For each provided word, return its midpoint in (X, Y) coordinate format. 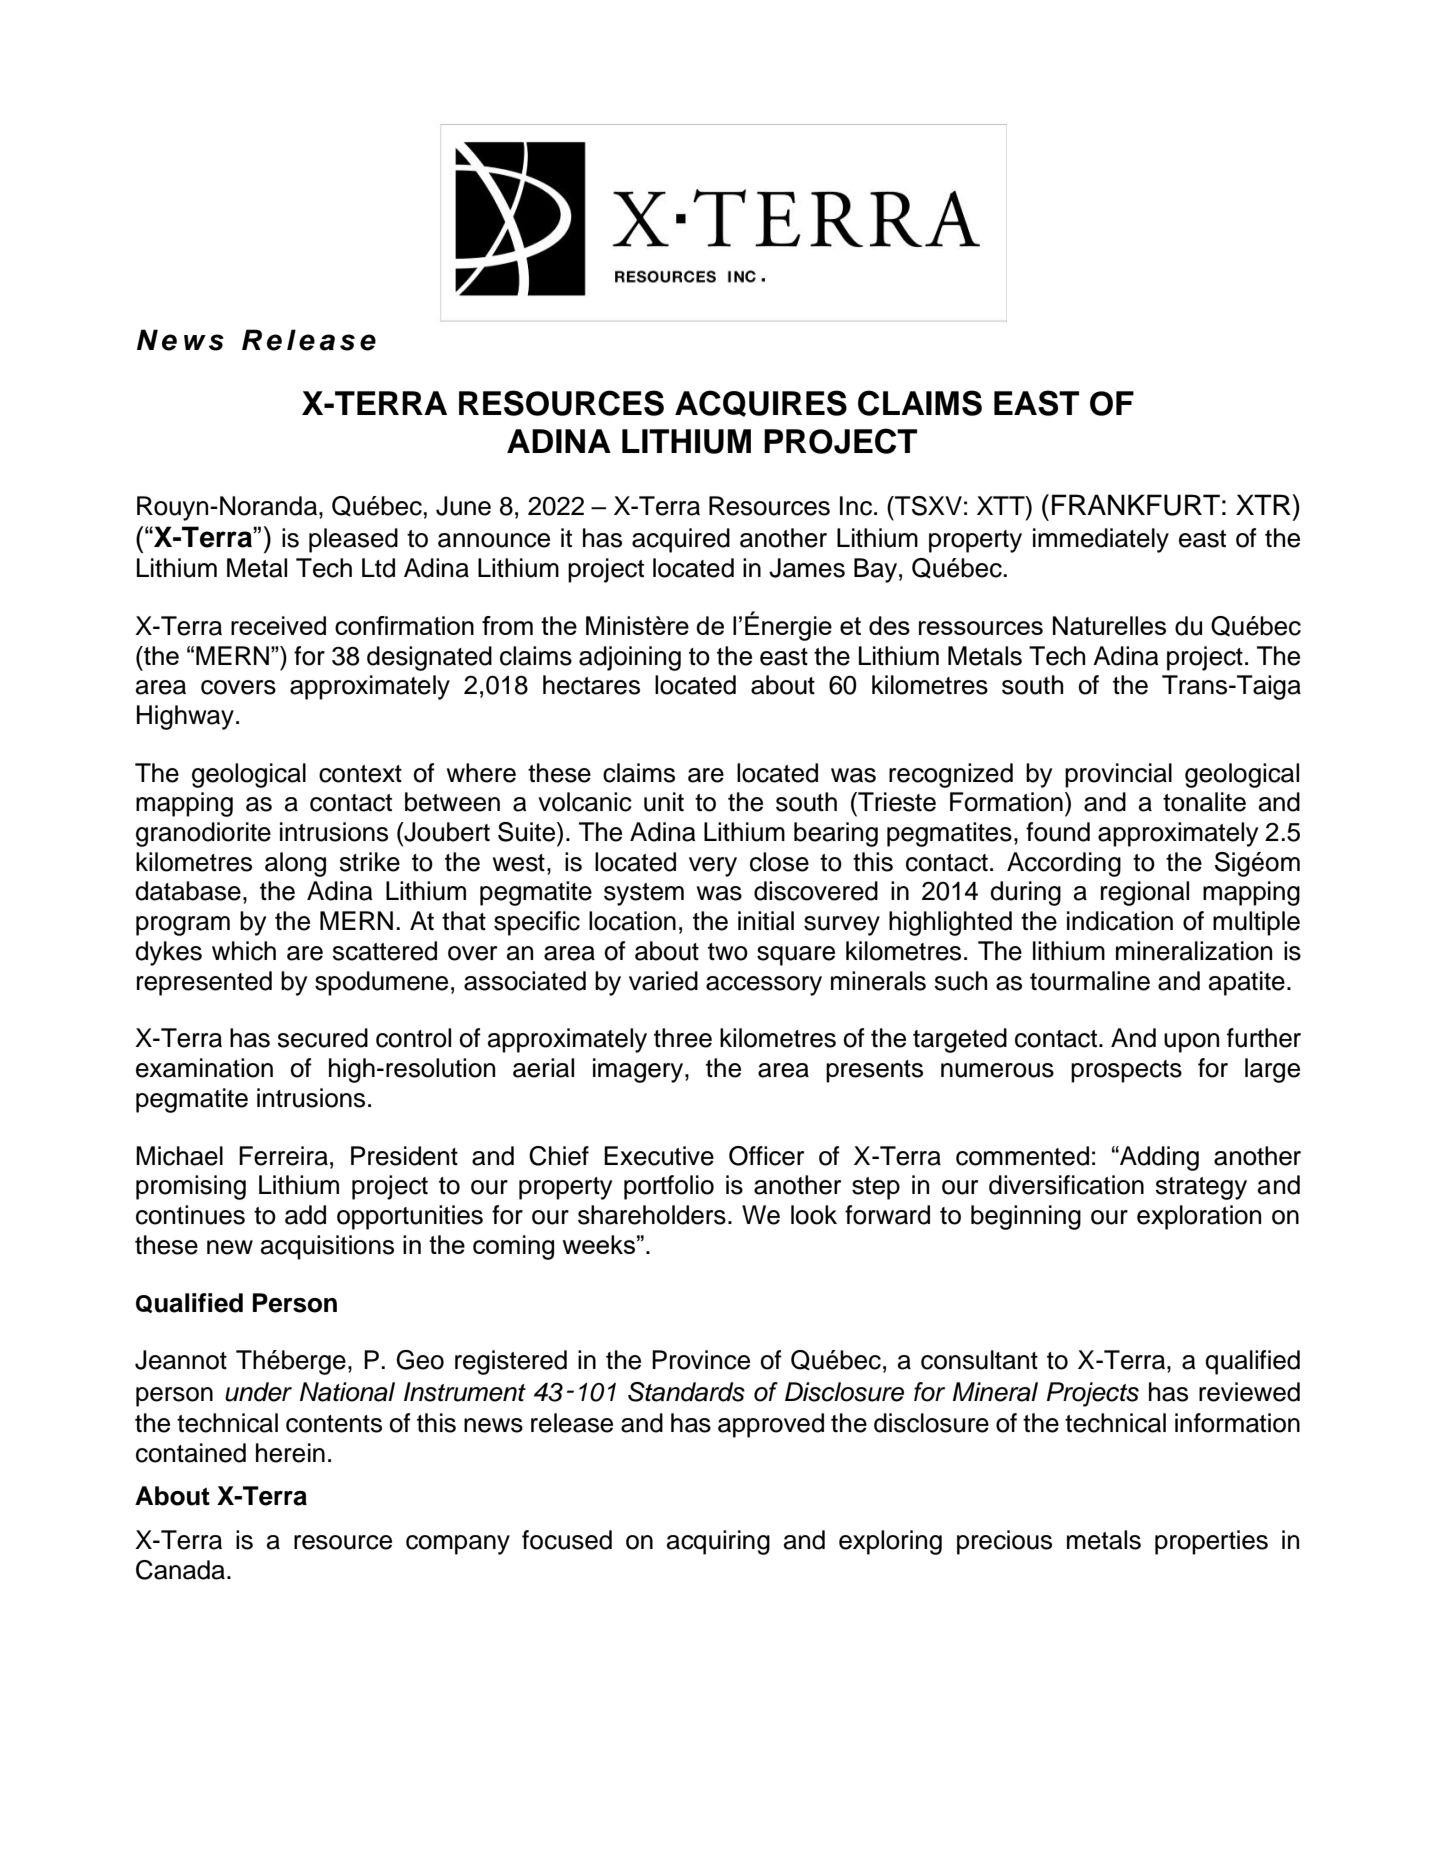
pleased (353, 540)
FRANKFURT (1136, 505)
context (360, 774)
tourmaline (1090, 981)
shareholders (652, 1215)
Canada (180, 1570)
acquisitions (327, 1247)
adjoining (630, 658)
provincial (1118, 775)
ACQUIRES (761, 403)
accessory (764, 986)
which (244, 951)
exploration (1199, 1217)
